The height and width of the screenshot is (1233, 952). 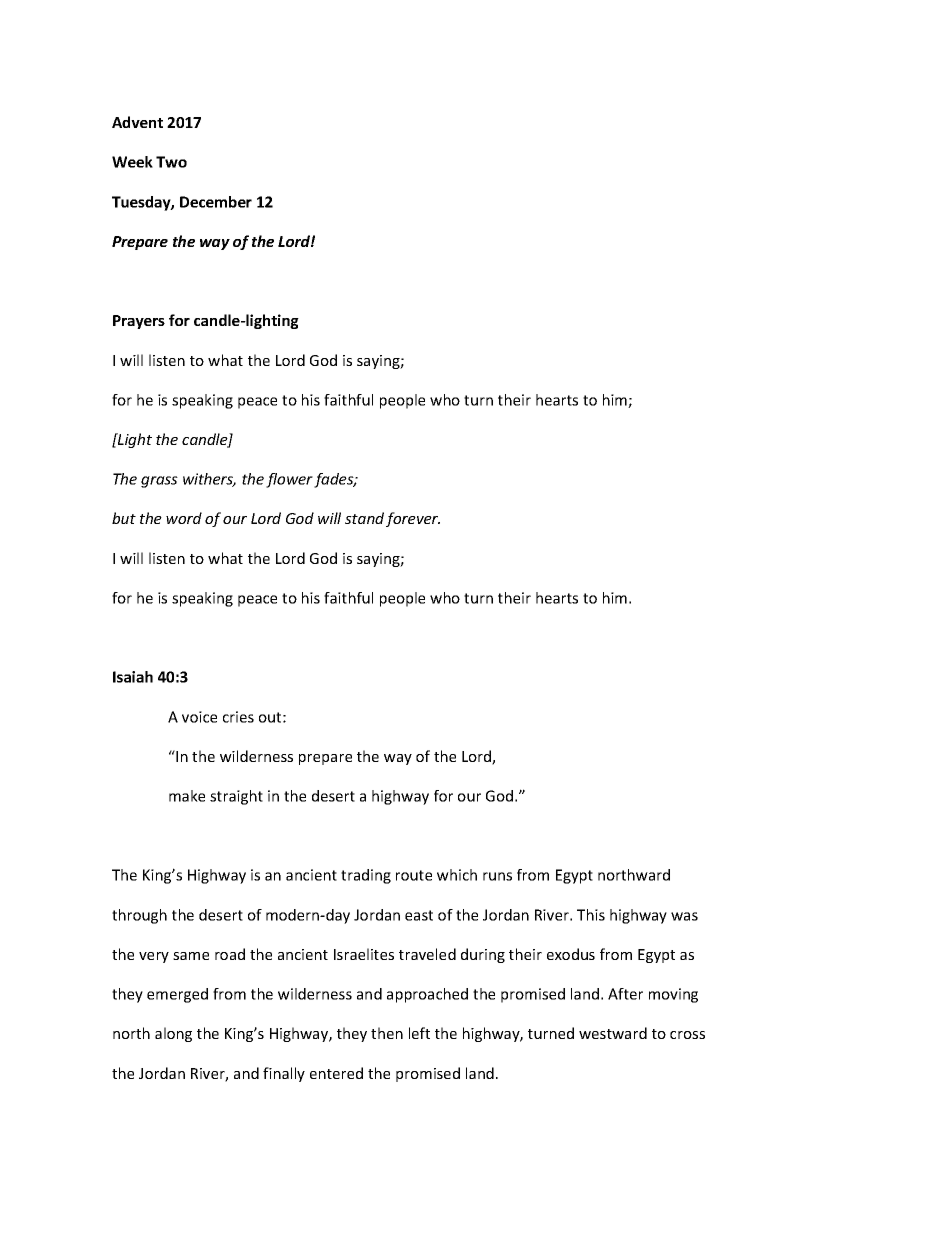 What do you see at coordinates (289, 480) in the screenshot?
I see `flower` at bounding box center [289, 480].
